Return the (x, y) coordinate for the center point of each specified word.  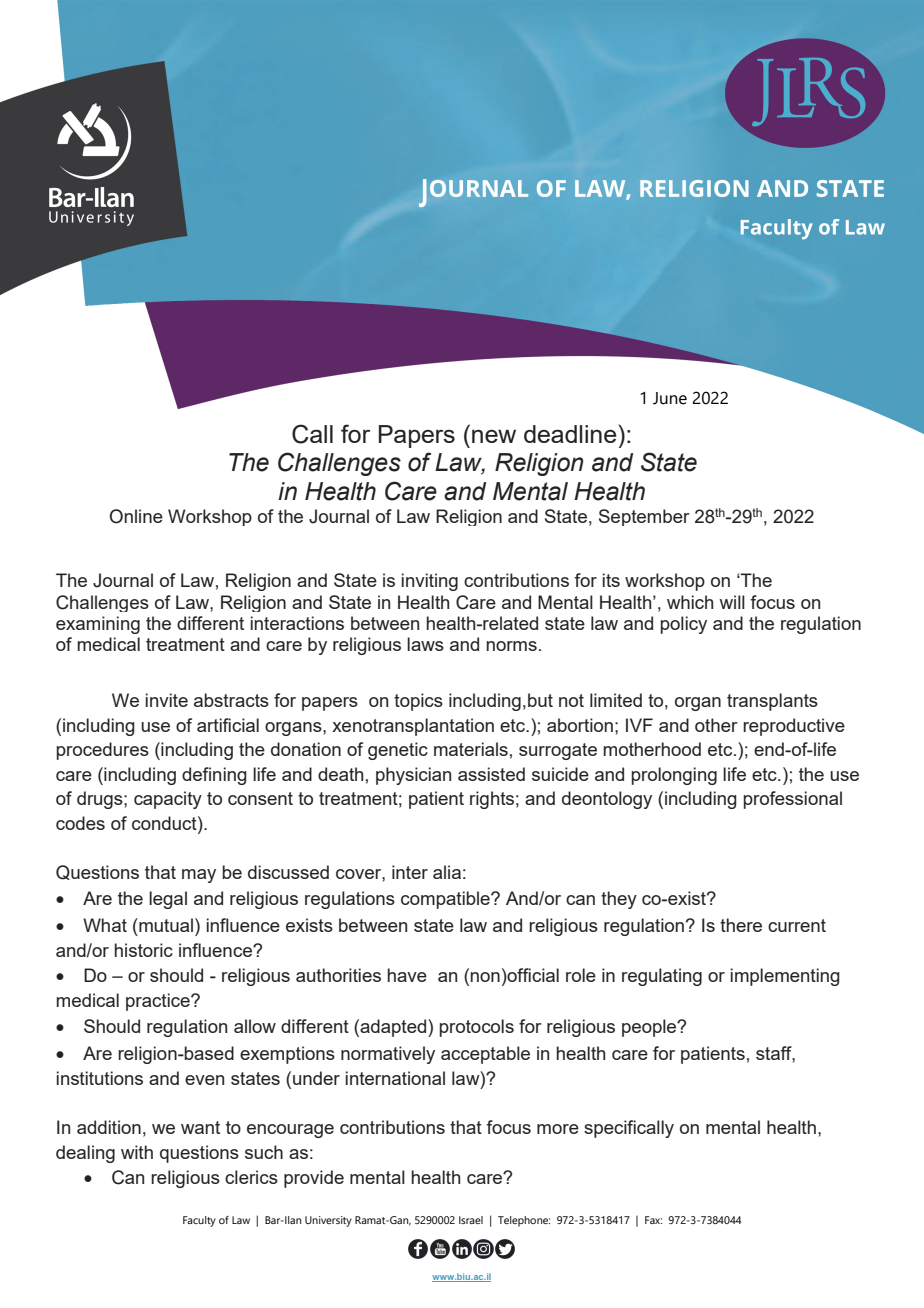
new (494, 436)
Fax (653, 1220)
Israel (471, 1220)
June (670, 398)
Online (136, 516)
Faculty (199, 1221)
